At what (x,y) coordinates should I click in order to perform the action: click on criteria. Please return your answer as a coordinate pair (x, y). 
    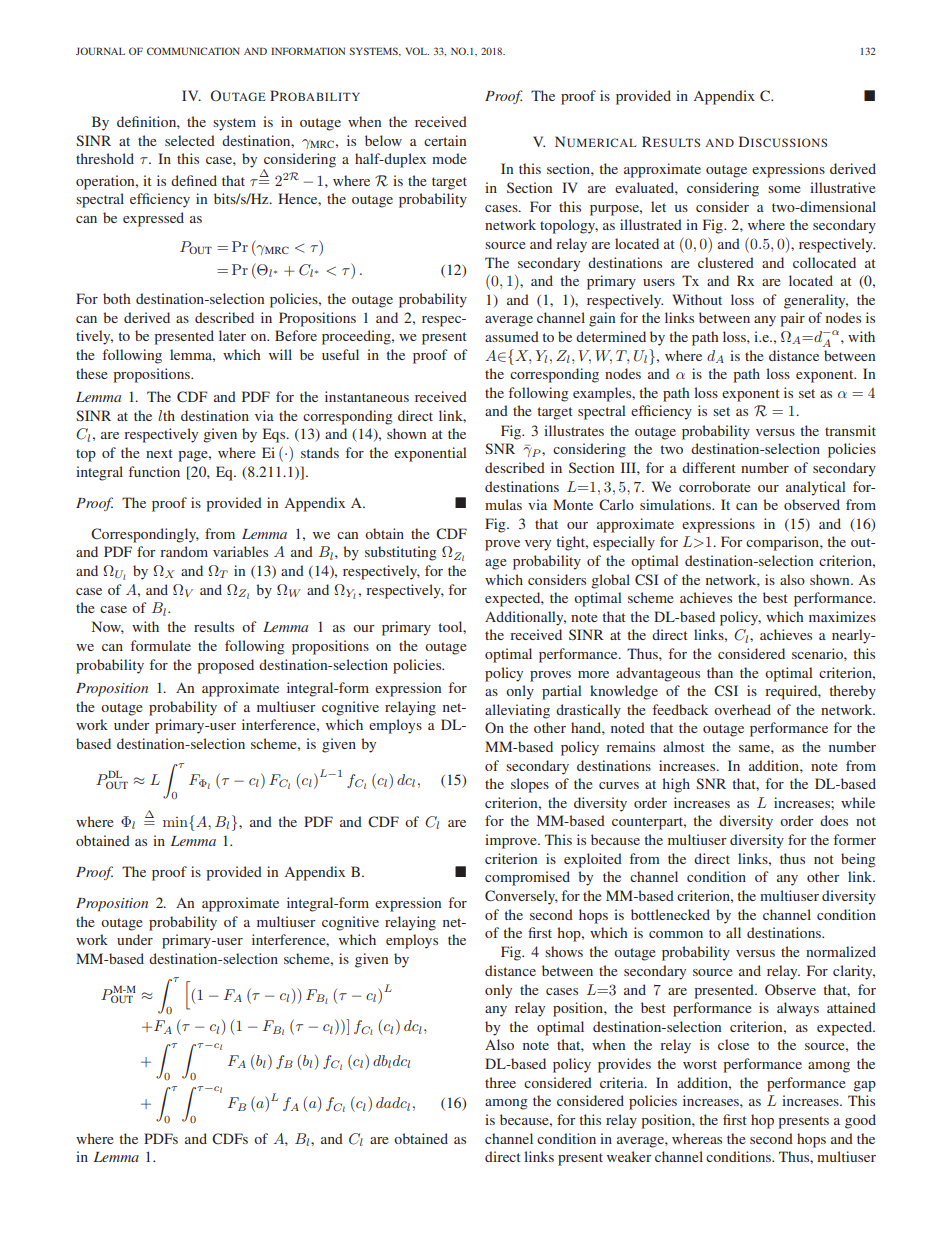
    Looking at the image, I should click on (623, 1082).
